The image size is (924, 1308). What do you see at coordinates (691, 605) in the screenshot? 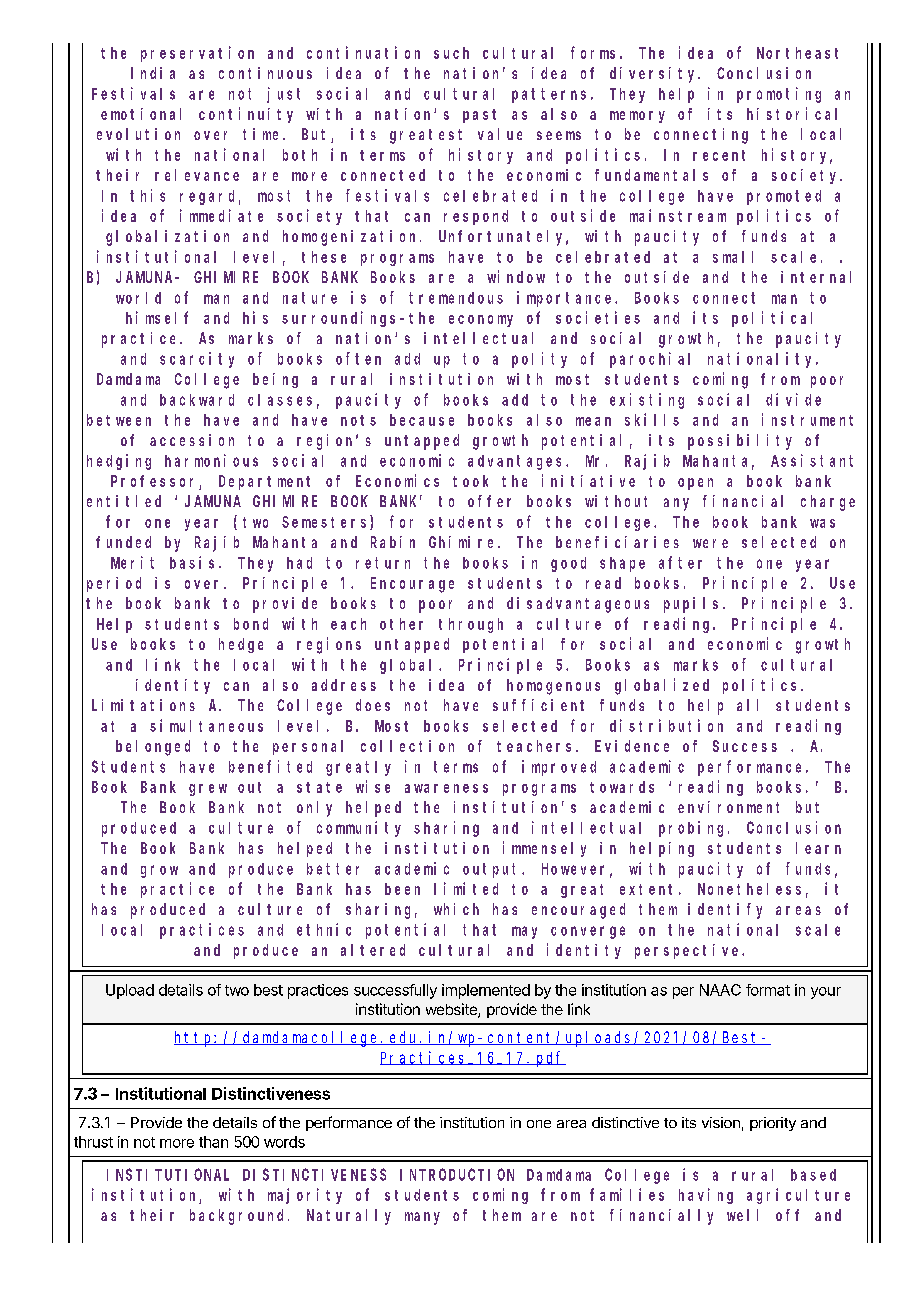
I see `pupils` at bounding box center [691, 605].
